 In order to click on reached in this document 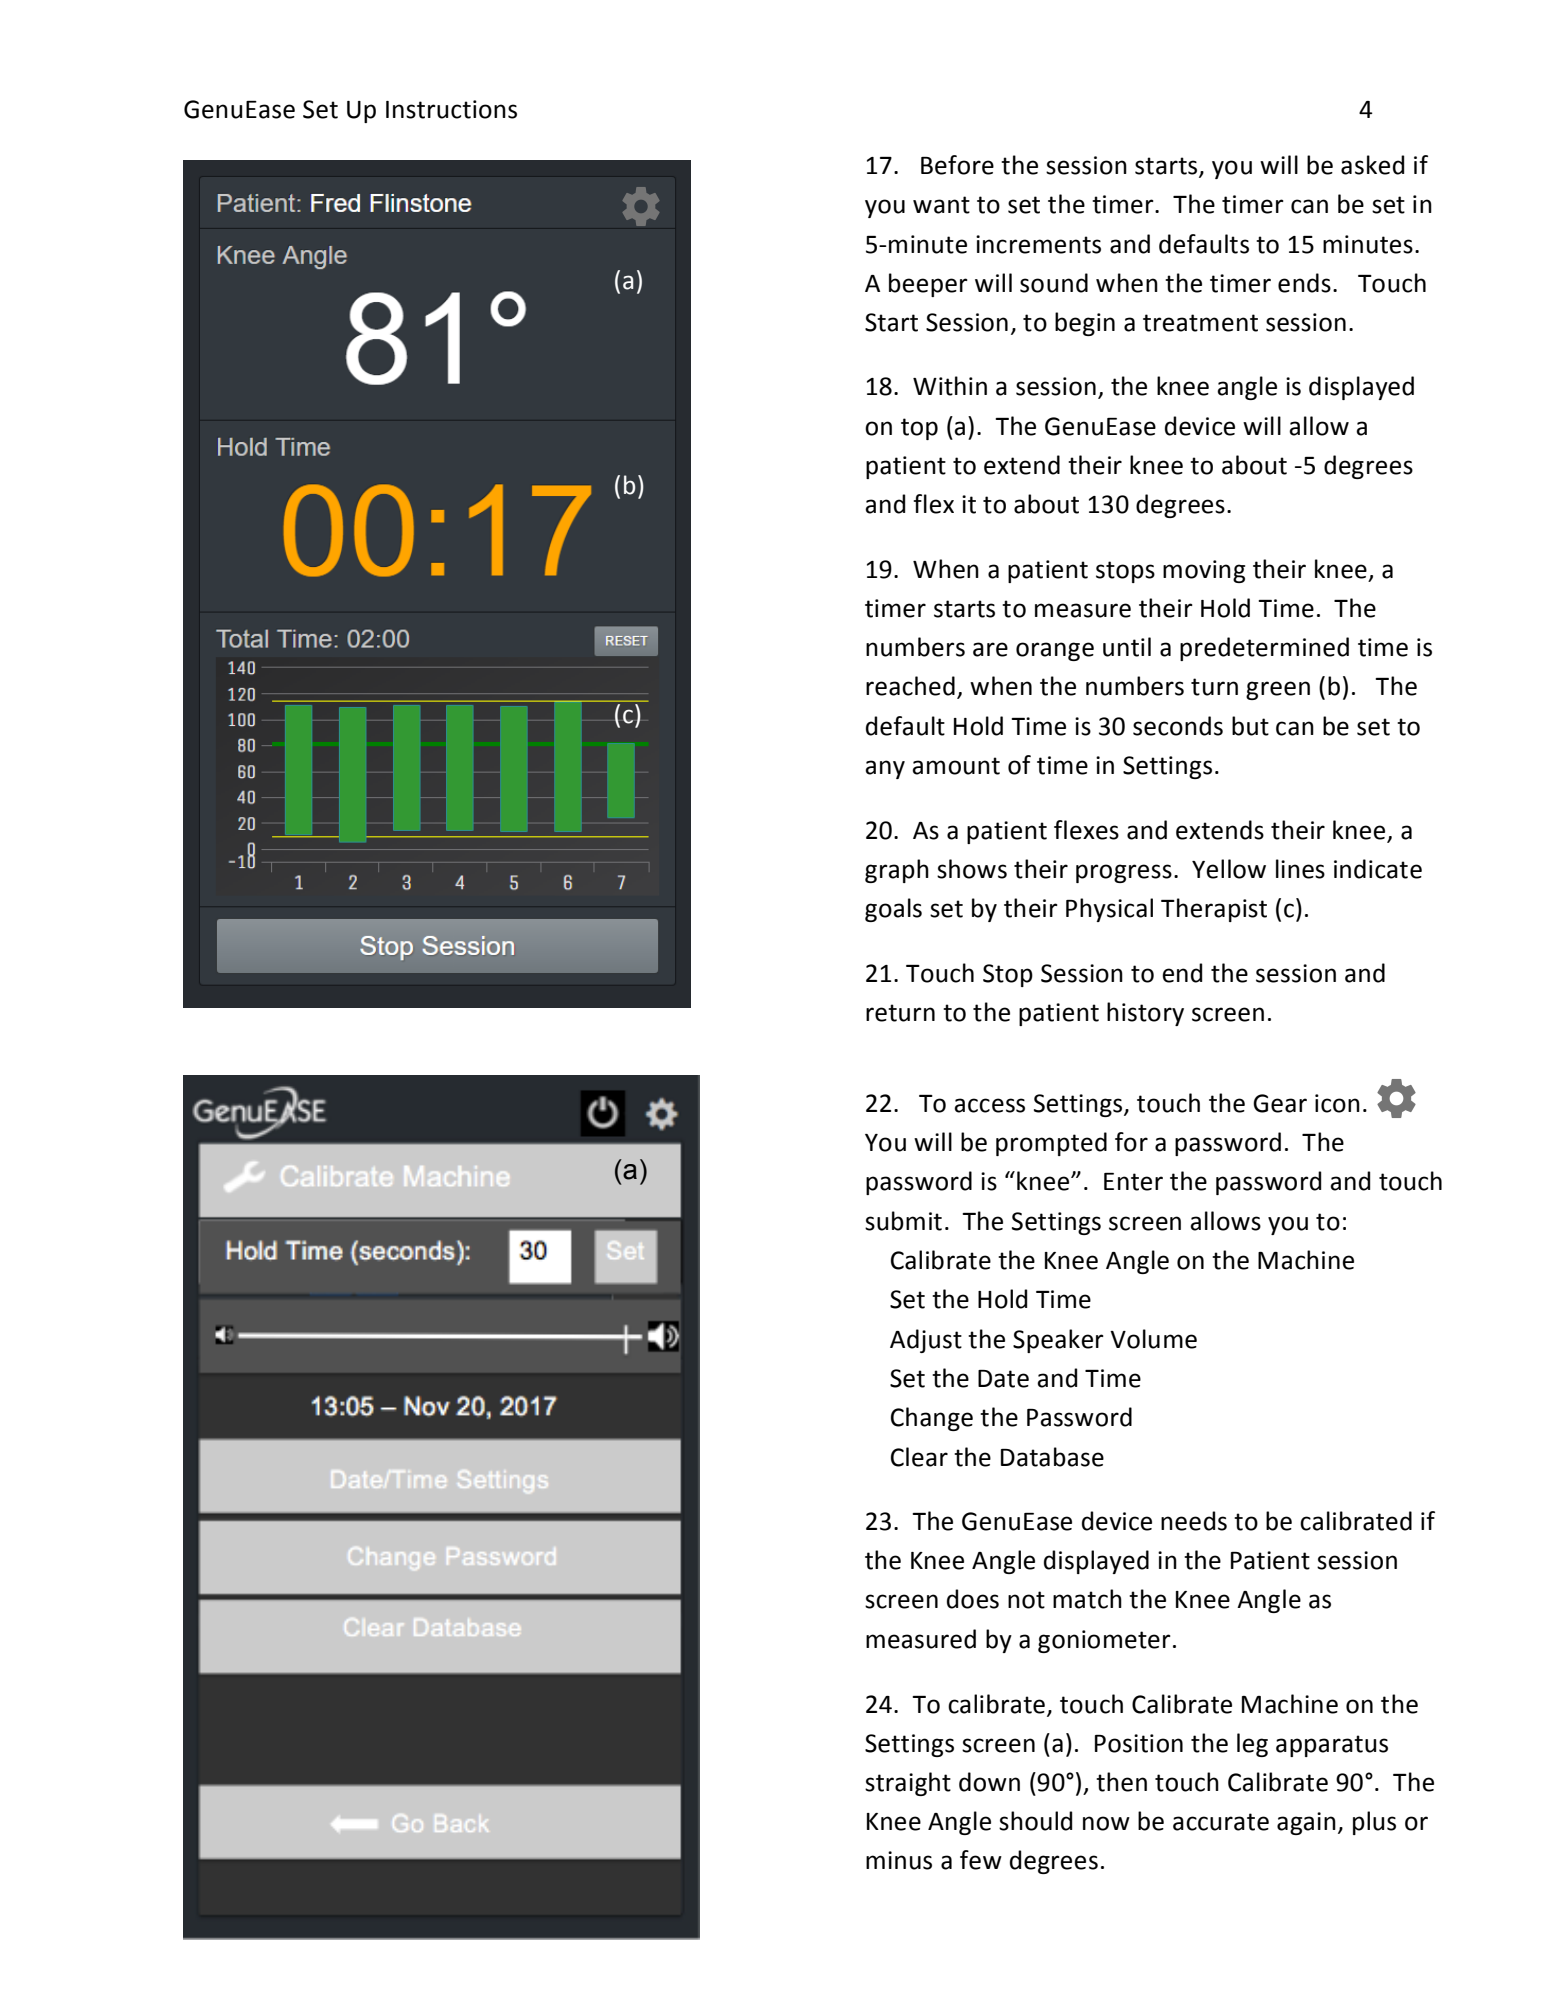, I will do `click(910, 686)`.
